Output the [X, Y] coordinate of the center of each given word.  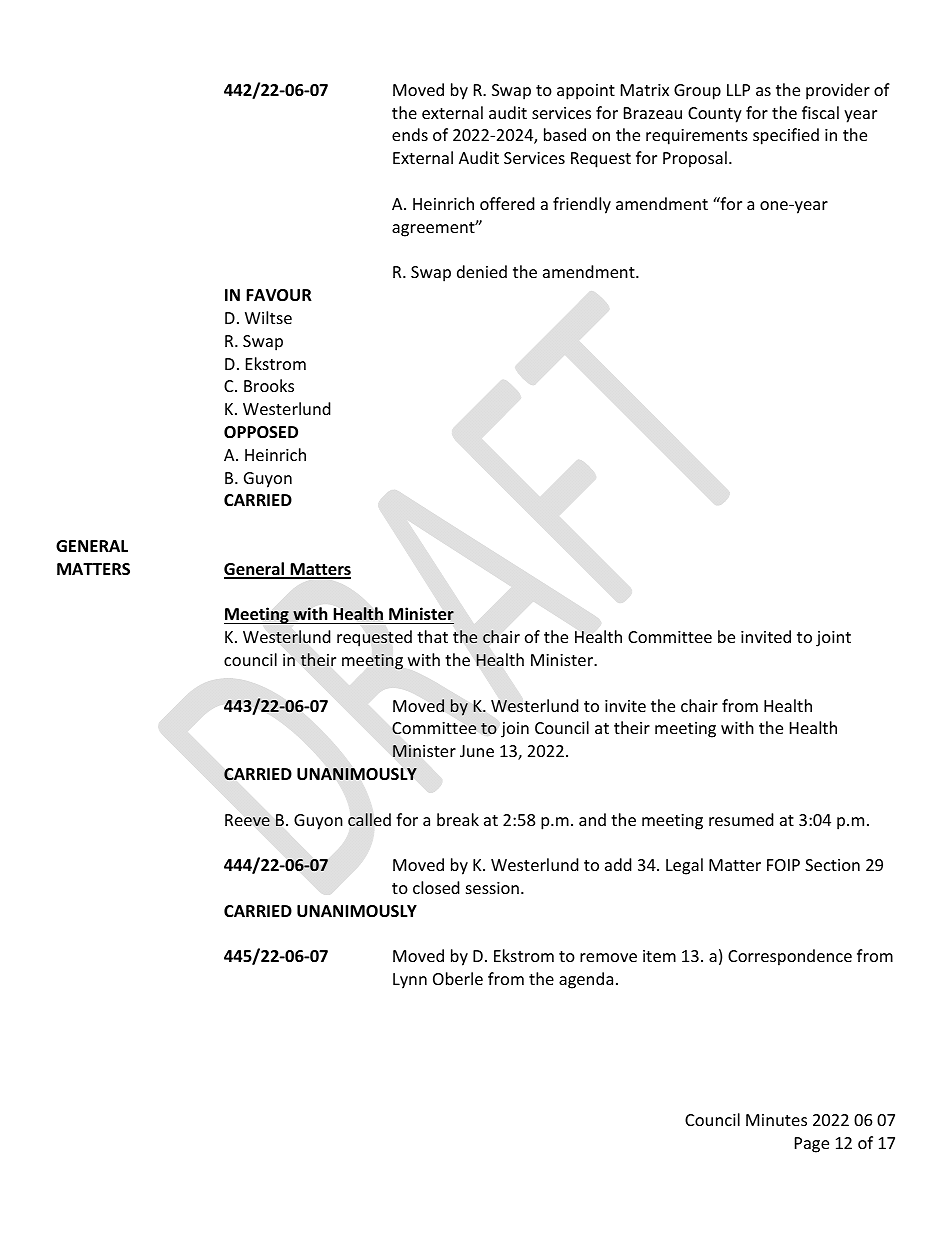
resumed [741, 819]
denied [482, 271]
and [592, 819]
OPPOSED [261, 432]
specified [786, 136]
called [369, 819]
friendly [582, 205]
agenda [586, 980]
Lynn [410, 981]
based [565, 134]
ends [410, 134]
